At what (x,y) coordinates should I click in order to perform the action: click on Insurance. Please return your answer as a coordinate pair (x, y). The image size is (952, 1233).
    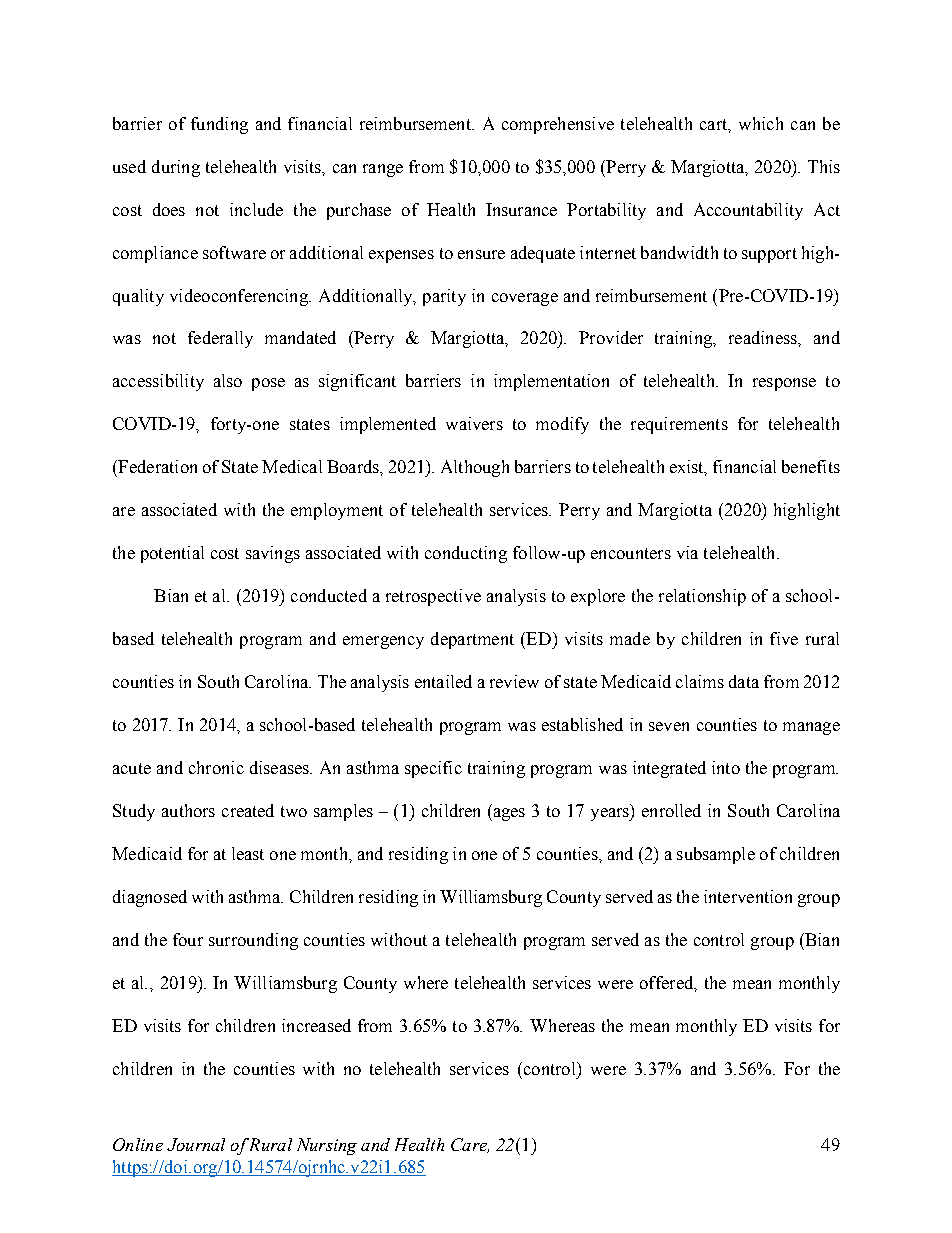
    Looking at the image, I should click on (521, 209).
